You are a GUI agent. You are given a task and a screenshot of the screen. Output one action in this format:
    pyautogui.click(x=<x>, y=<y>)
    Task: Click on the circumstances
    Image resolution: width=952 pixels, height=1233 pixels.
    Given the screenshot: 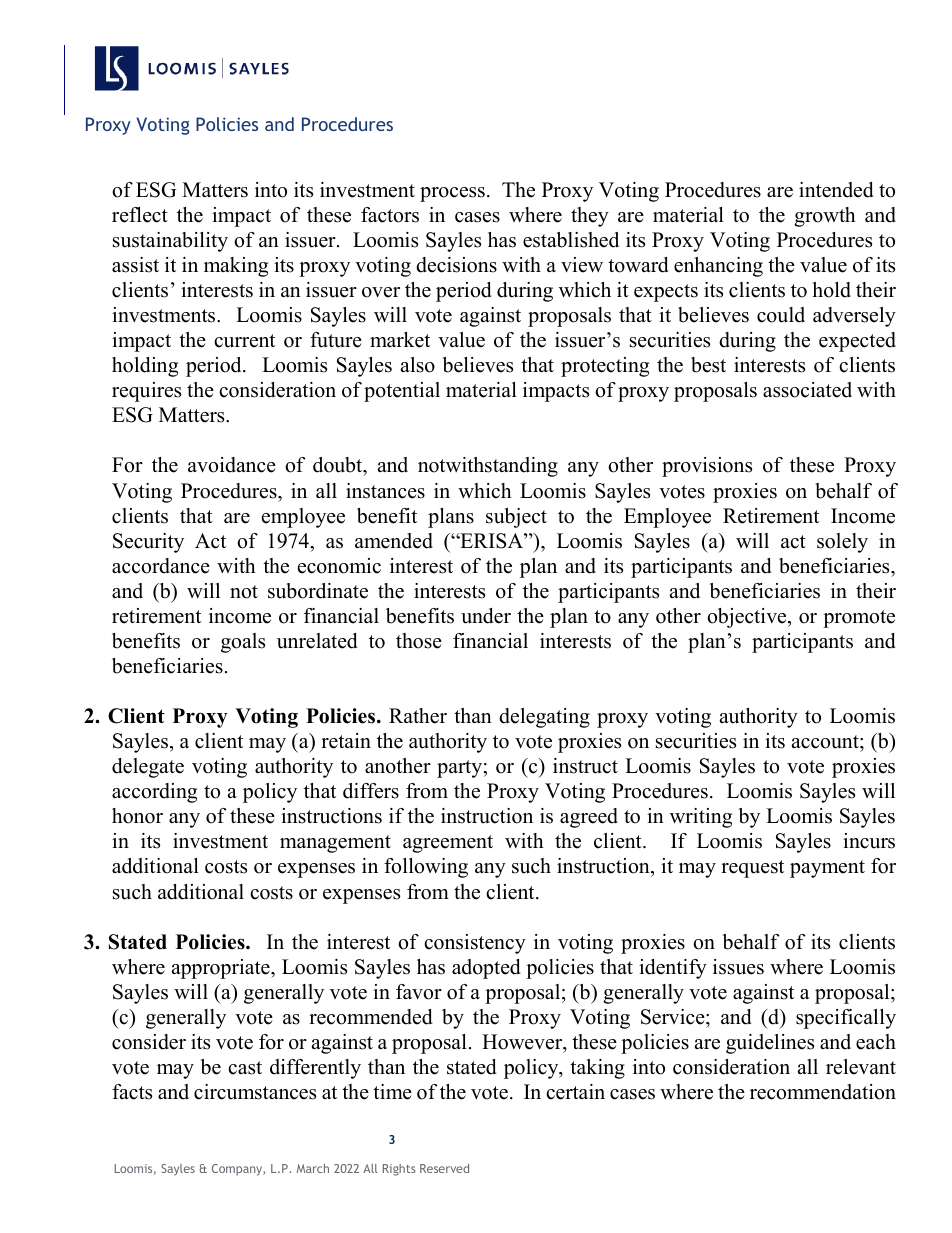 What is the action you would take?
    pyautogui.click(x=255, y=1092)
